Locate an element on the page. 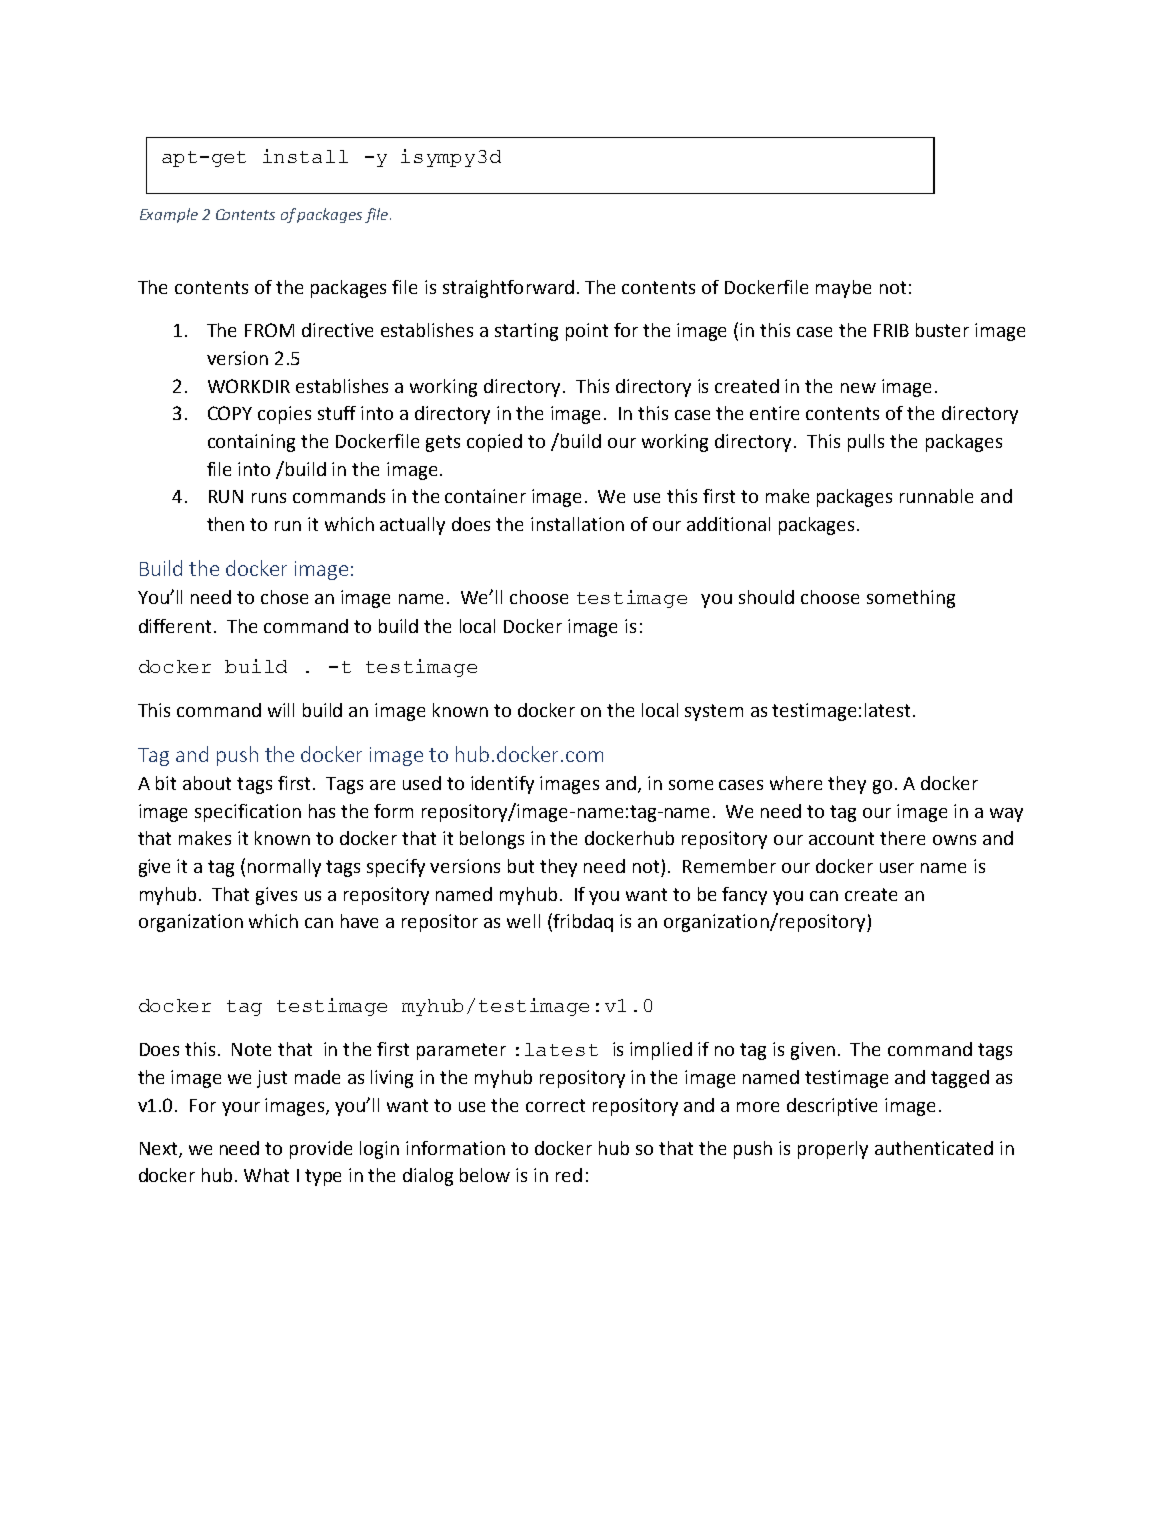 This page has height=1514, width=1170. runs is located at coordinates (269, 498).
